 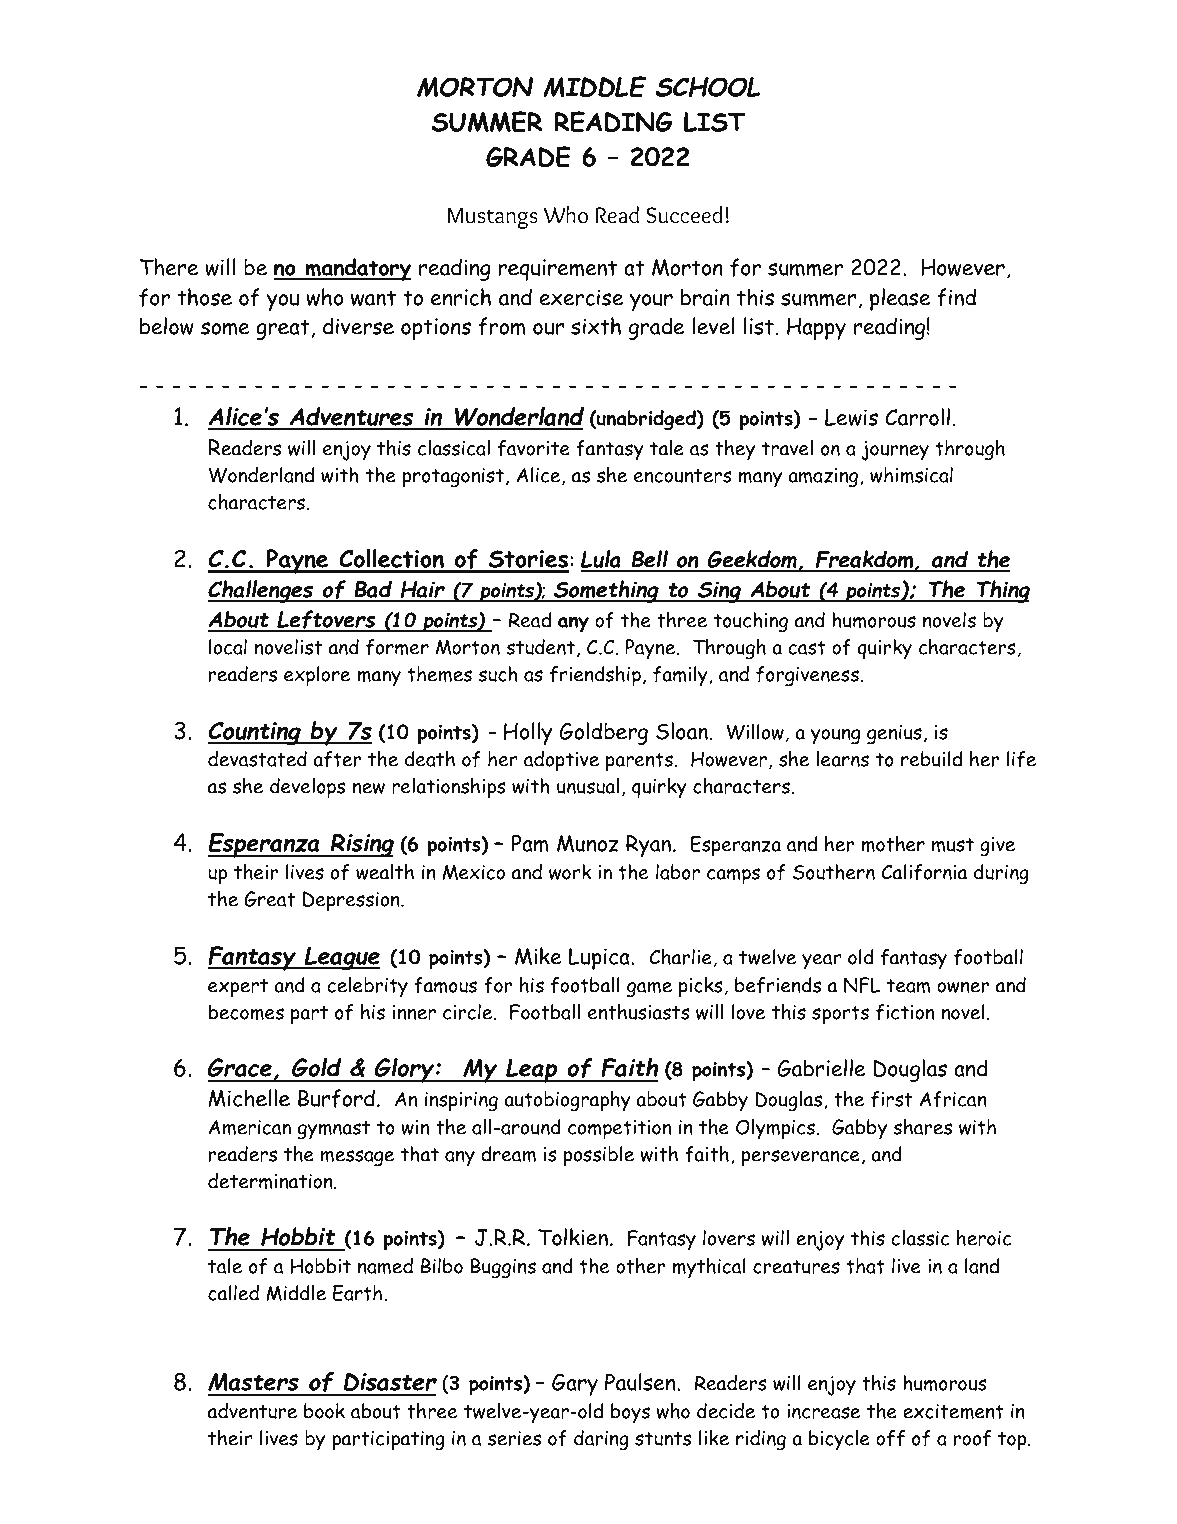 I want to click on rebuild, so click(x=931, y=759).
